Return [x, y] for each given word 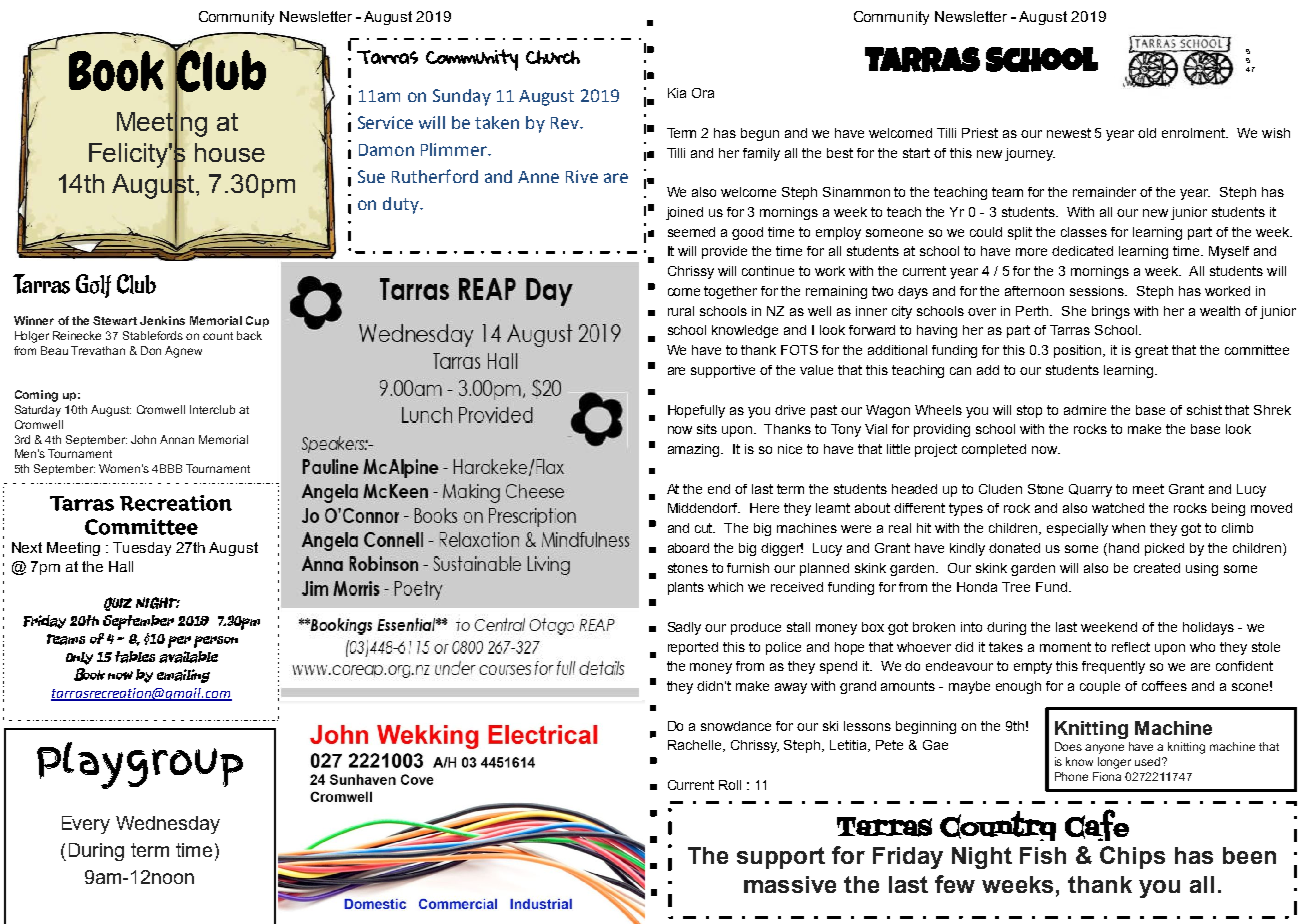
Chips [1132, 857]
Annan [177, 439]
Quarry [1090, 490]
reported [693, 648]
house [230, 152]
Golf [93, 286]
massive [790, 884]
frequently [1113, 667]
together [730, 292]
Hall [121, 566]
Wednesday [168, 825]
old [1147, 133]
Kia [677, 93]
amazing [695, 450]
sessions [1098, 291]
